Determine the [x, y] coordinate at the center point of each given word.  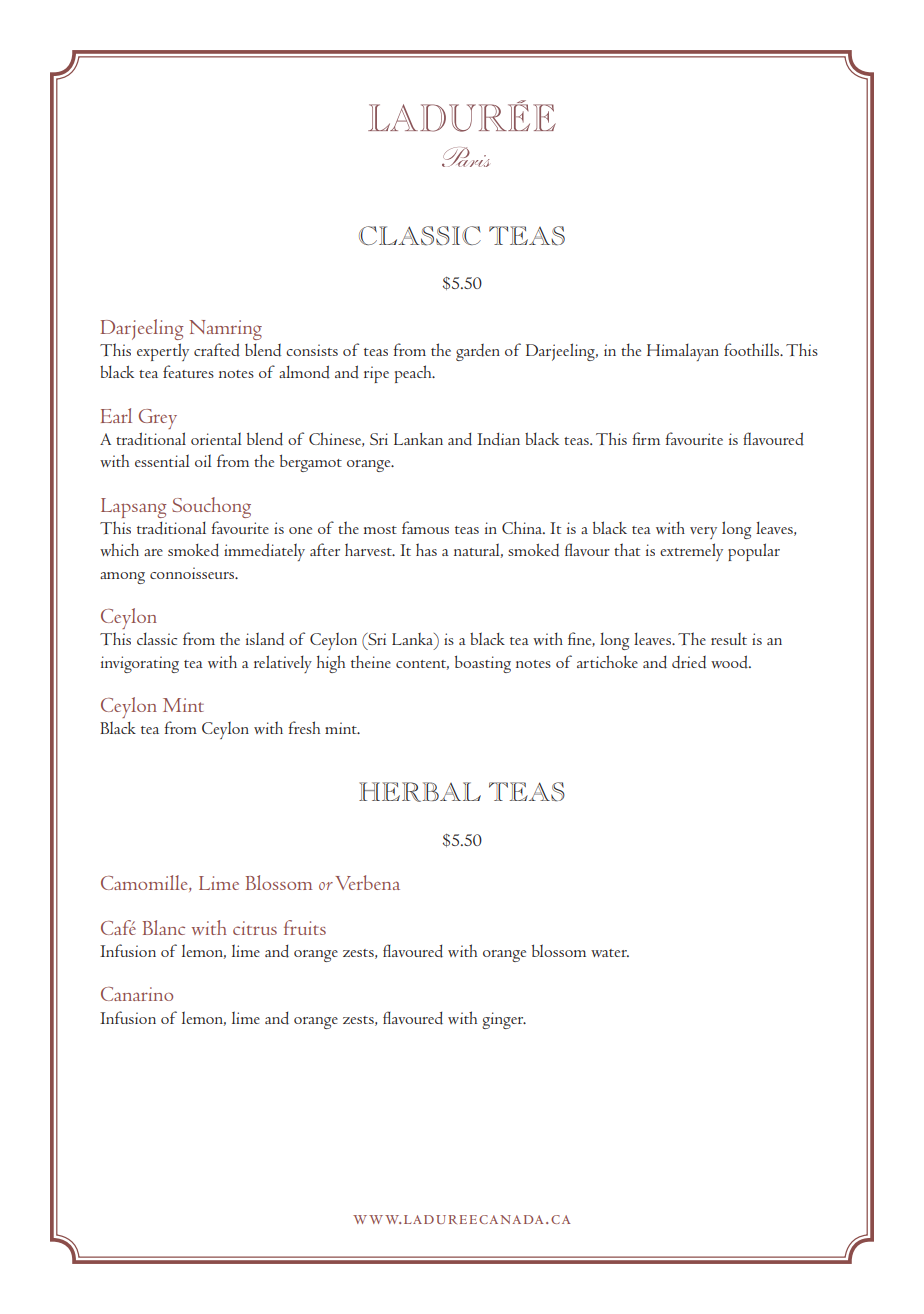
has [426, 549]
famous [425, 527]
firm [646, 438]
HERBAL [420, 792]
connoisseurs [193, 573]
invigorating [140, 664]
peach [414, 374]
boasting [483, 664]
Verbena [367, 882]
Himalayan [683, 352]
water [610, 953]
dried [689, 662]
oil [203, 460]
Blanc [164, 927]
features [188, 371]
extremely [691, 552]
